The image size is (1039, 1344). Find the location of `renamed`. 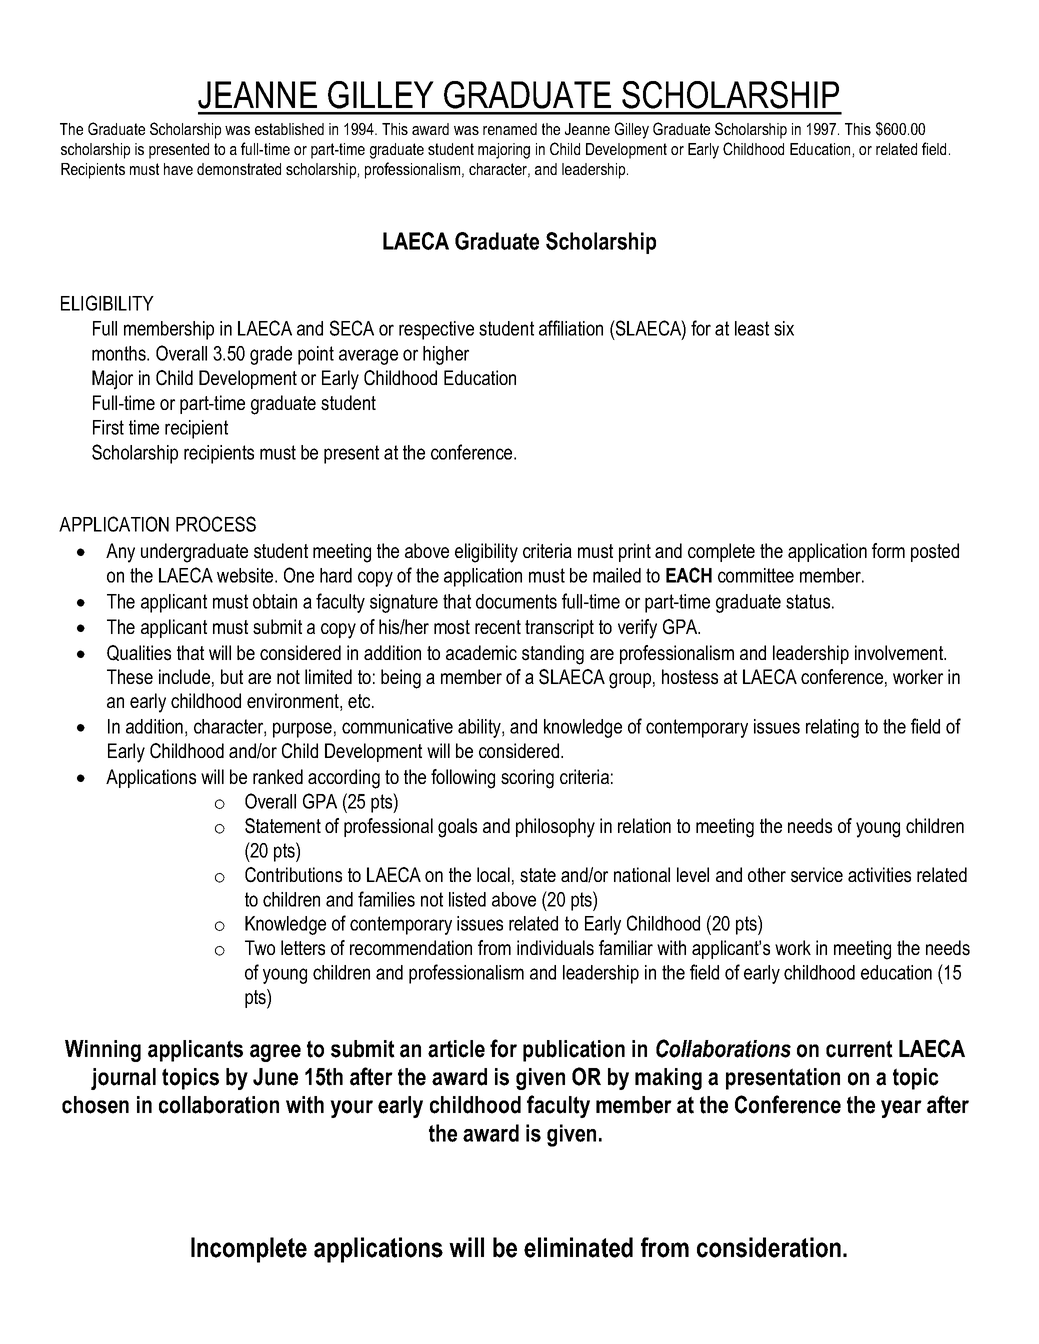

renamed is located at coordinates (510, 129).
